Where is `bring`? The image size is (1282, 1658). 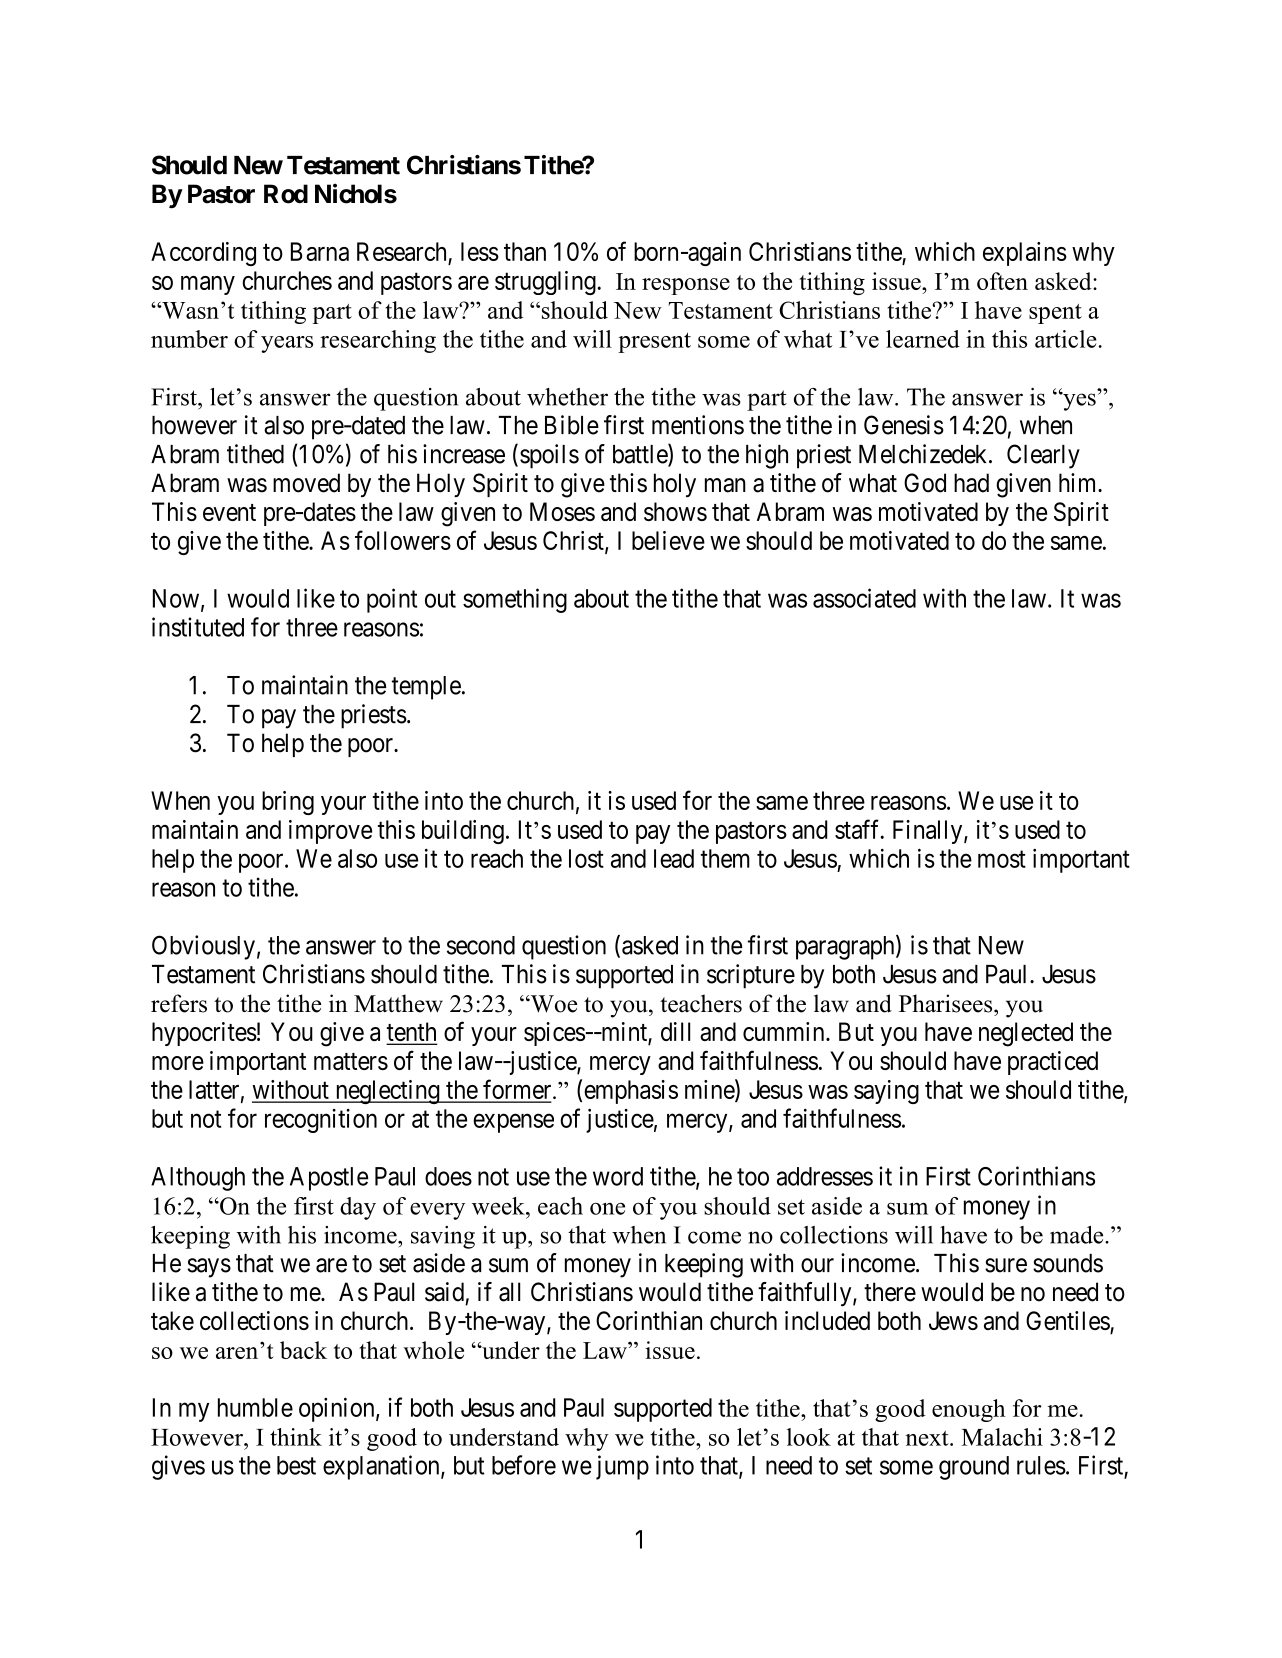
bring is located at coordinates (288, 803).
